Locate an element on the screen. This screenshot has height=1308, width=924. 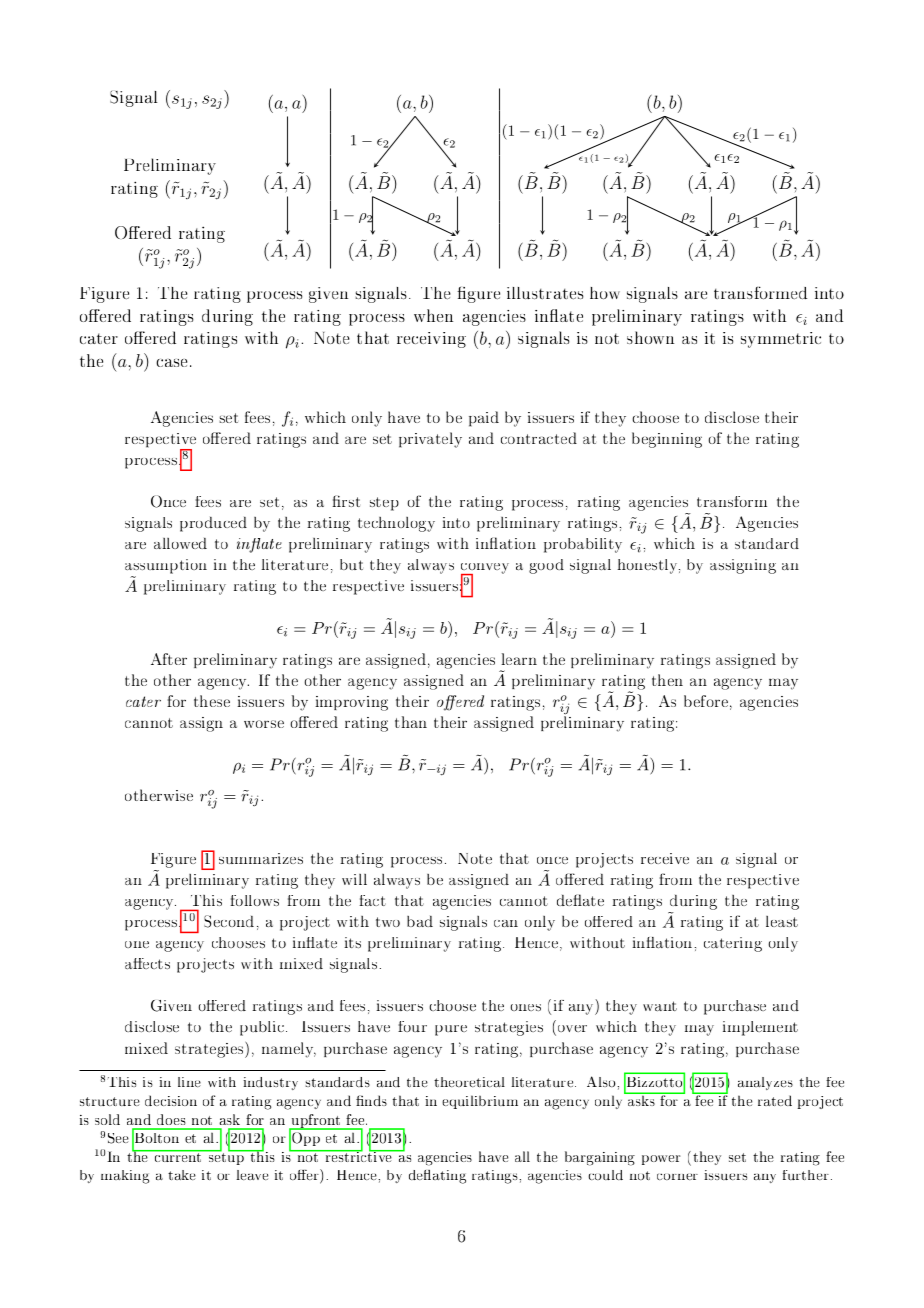
symmetric is located at coordinates (781, 340).
